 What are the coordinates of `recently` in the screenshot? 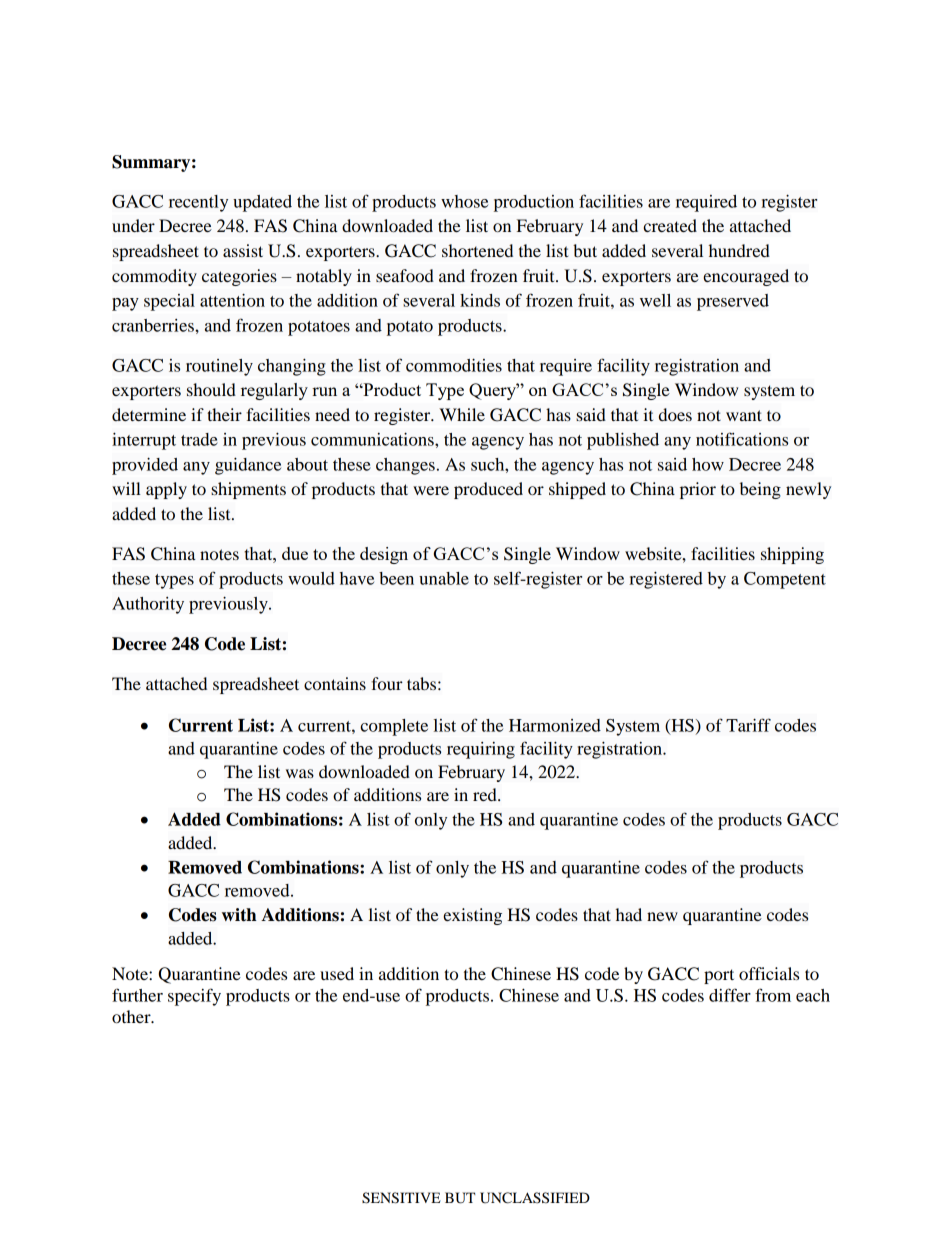 It's located at (198, 203).
